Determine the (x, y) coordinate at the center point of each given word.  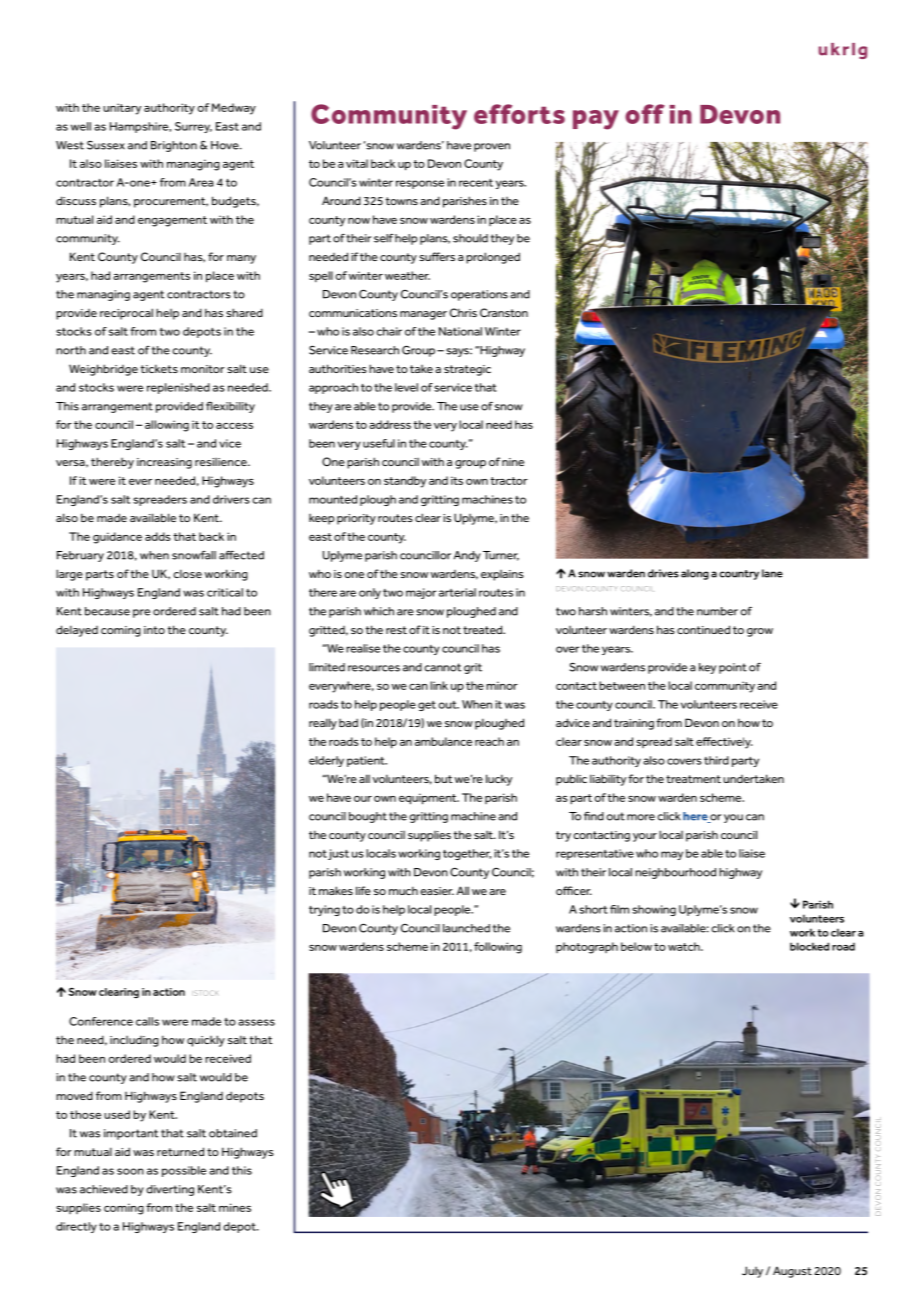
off (645, 114)
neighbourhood (675, 873)
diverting (170, 1190)
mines (235, 1207)
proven (492, 147)
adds (158, 536)
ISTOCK (205, 993)
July (752, 1272)
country (739, 575)
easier (437, 891)
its (457, 480)
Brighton (174, 146)
